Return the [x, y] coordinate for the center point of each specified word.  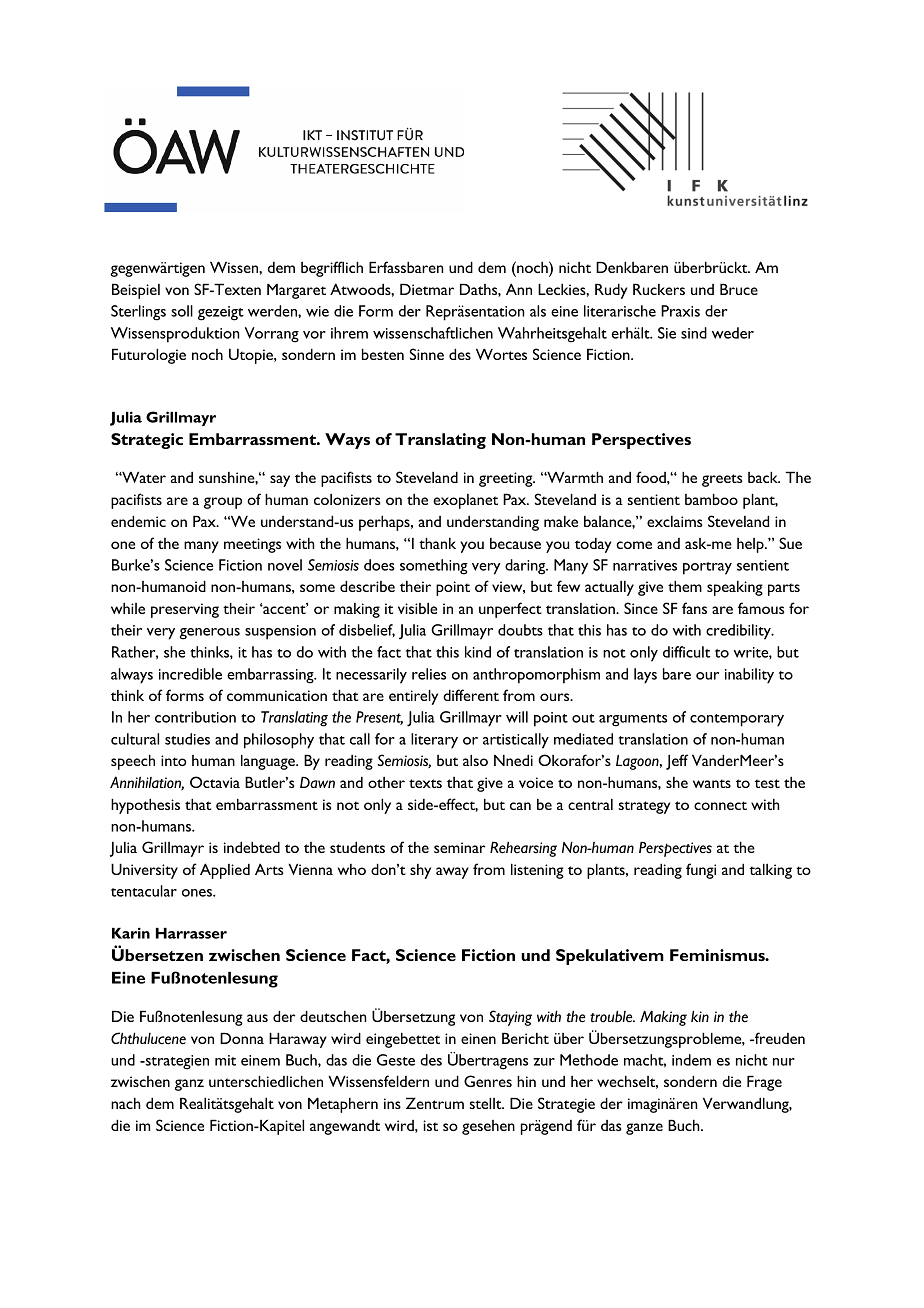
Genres [488, 1081]
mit [225, 1060]
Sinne [427, 354]
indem [691, 1060]
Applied [225, 871]
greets [722, 480]
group [223, 503]
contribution [195, 717]
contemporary [737, 720]
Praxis [680, 311]
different [471, 695]
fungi [701, 871]
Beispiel [136, 291]
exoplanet [465, 501]
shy [420, 871]
